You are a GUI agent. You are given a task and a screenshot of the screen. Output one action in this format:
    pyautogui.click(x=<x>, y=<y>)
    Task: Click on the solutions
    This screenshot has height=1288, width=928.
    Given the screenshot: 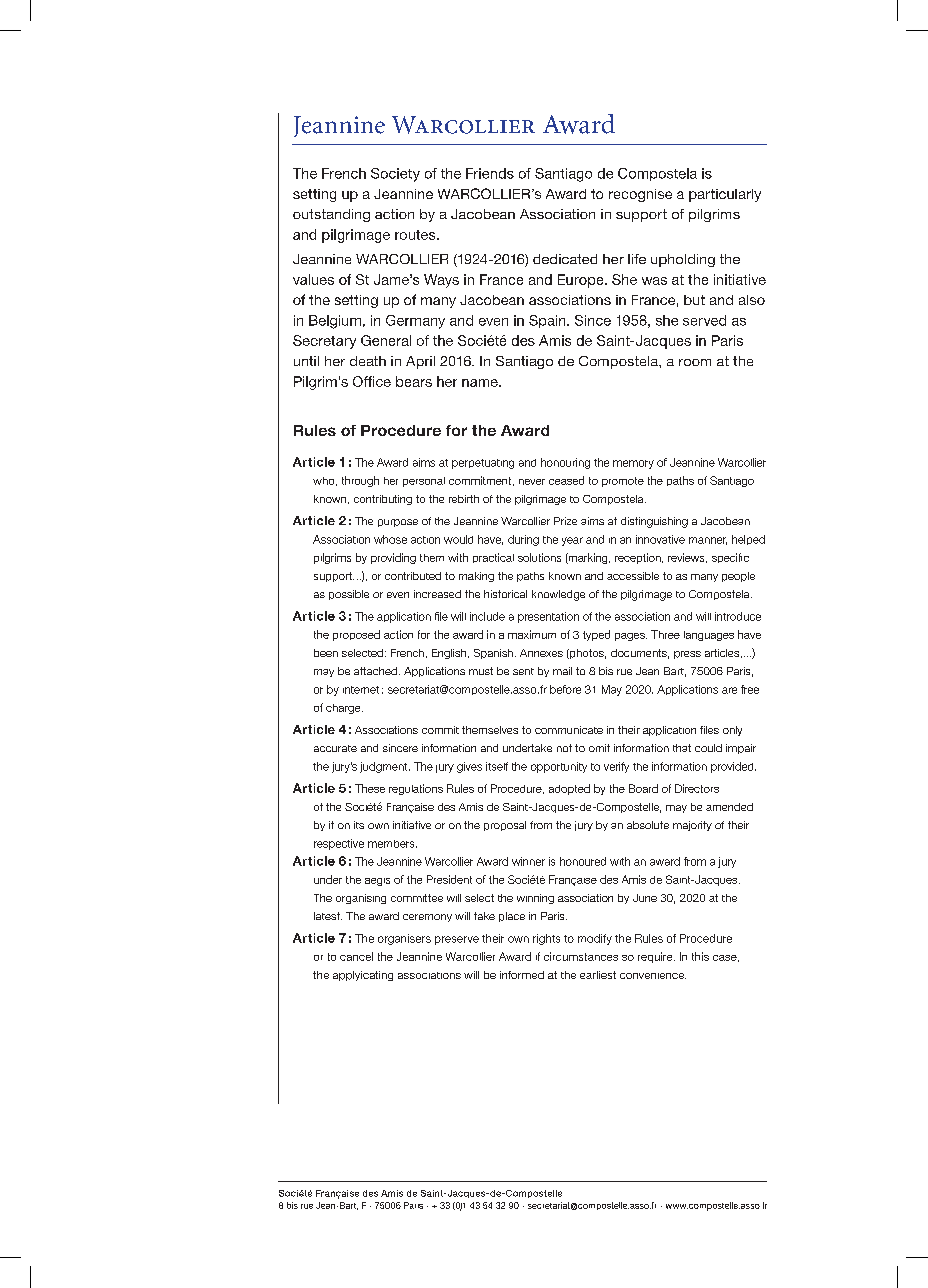 What is the action you would take?
    pyautogui.click(x=539, y=557)
